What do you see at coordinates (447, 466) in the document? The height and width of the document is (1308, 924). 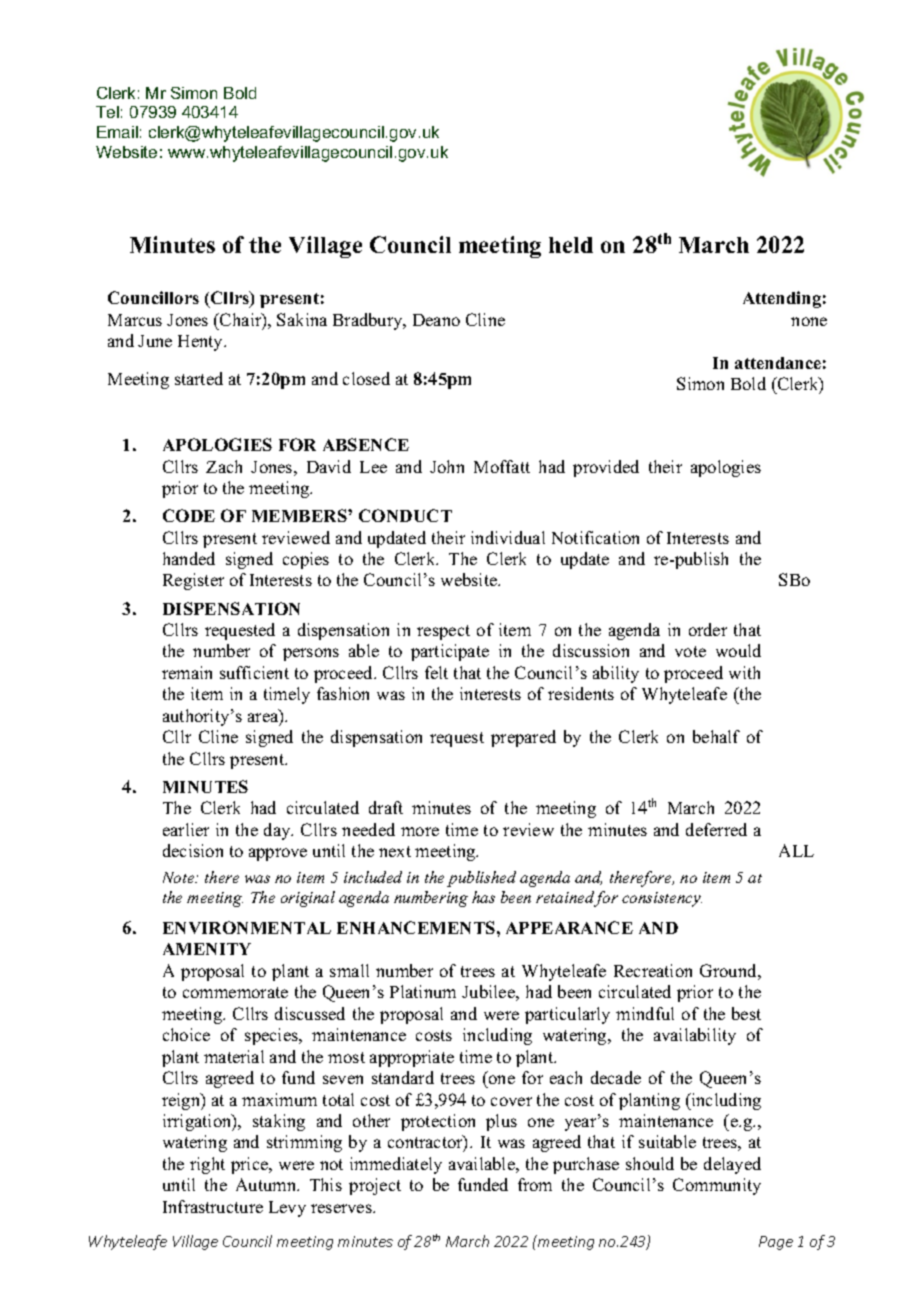 I see `John` at bounding box center [447, 466].
